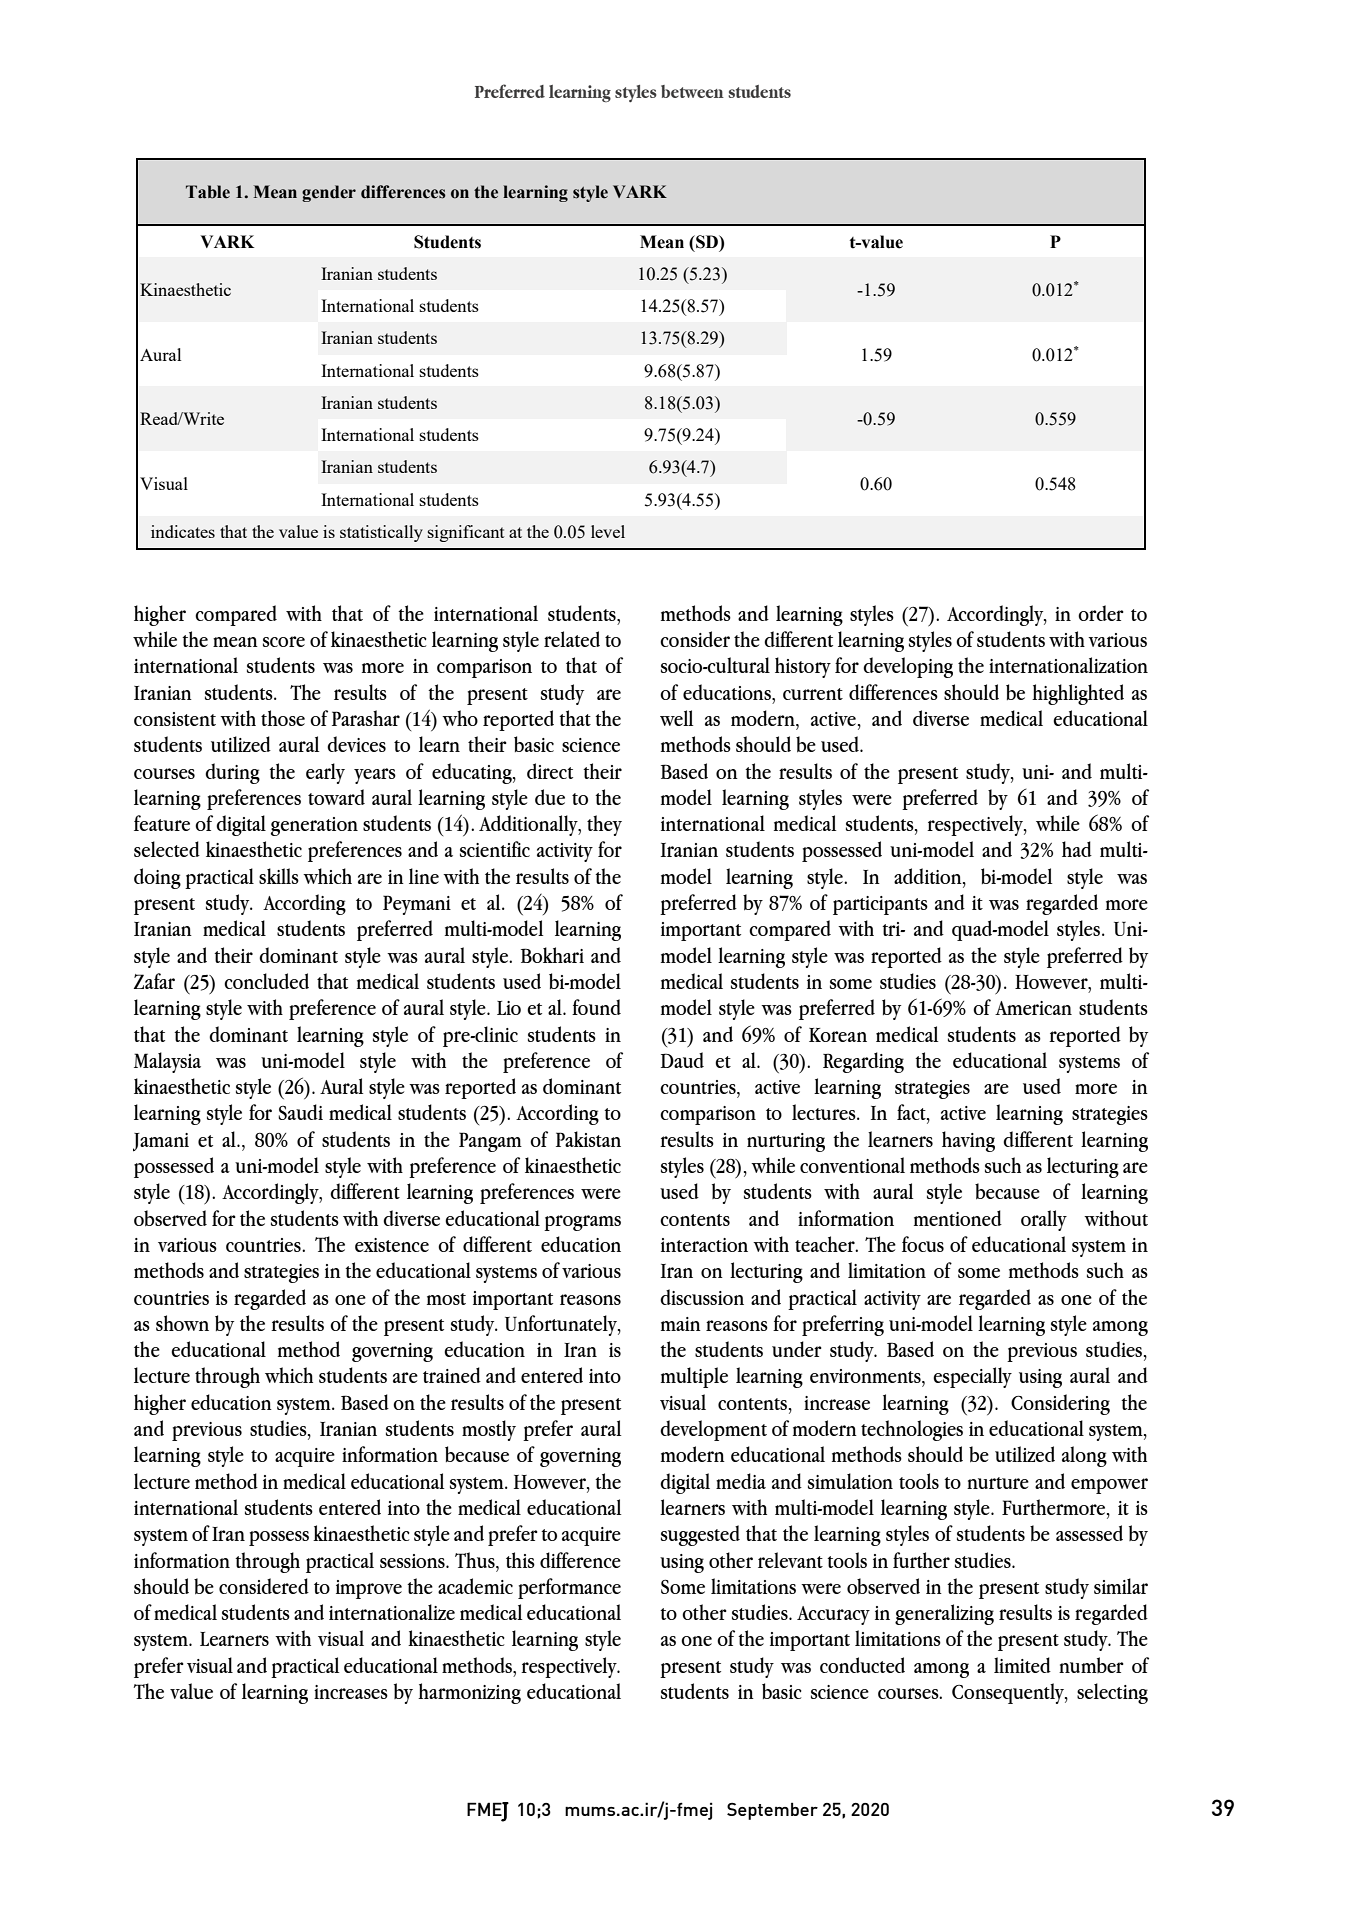 The height and width of the screenshot is (1922, 1359). What do you see at coordinates (266, 981) in the screenshot?
I see `concluded` at bounding box center [266, 981].
